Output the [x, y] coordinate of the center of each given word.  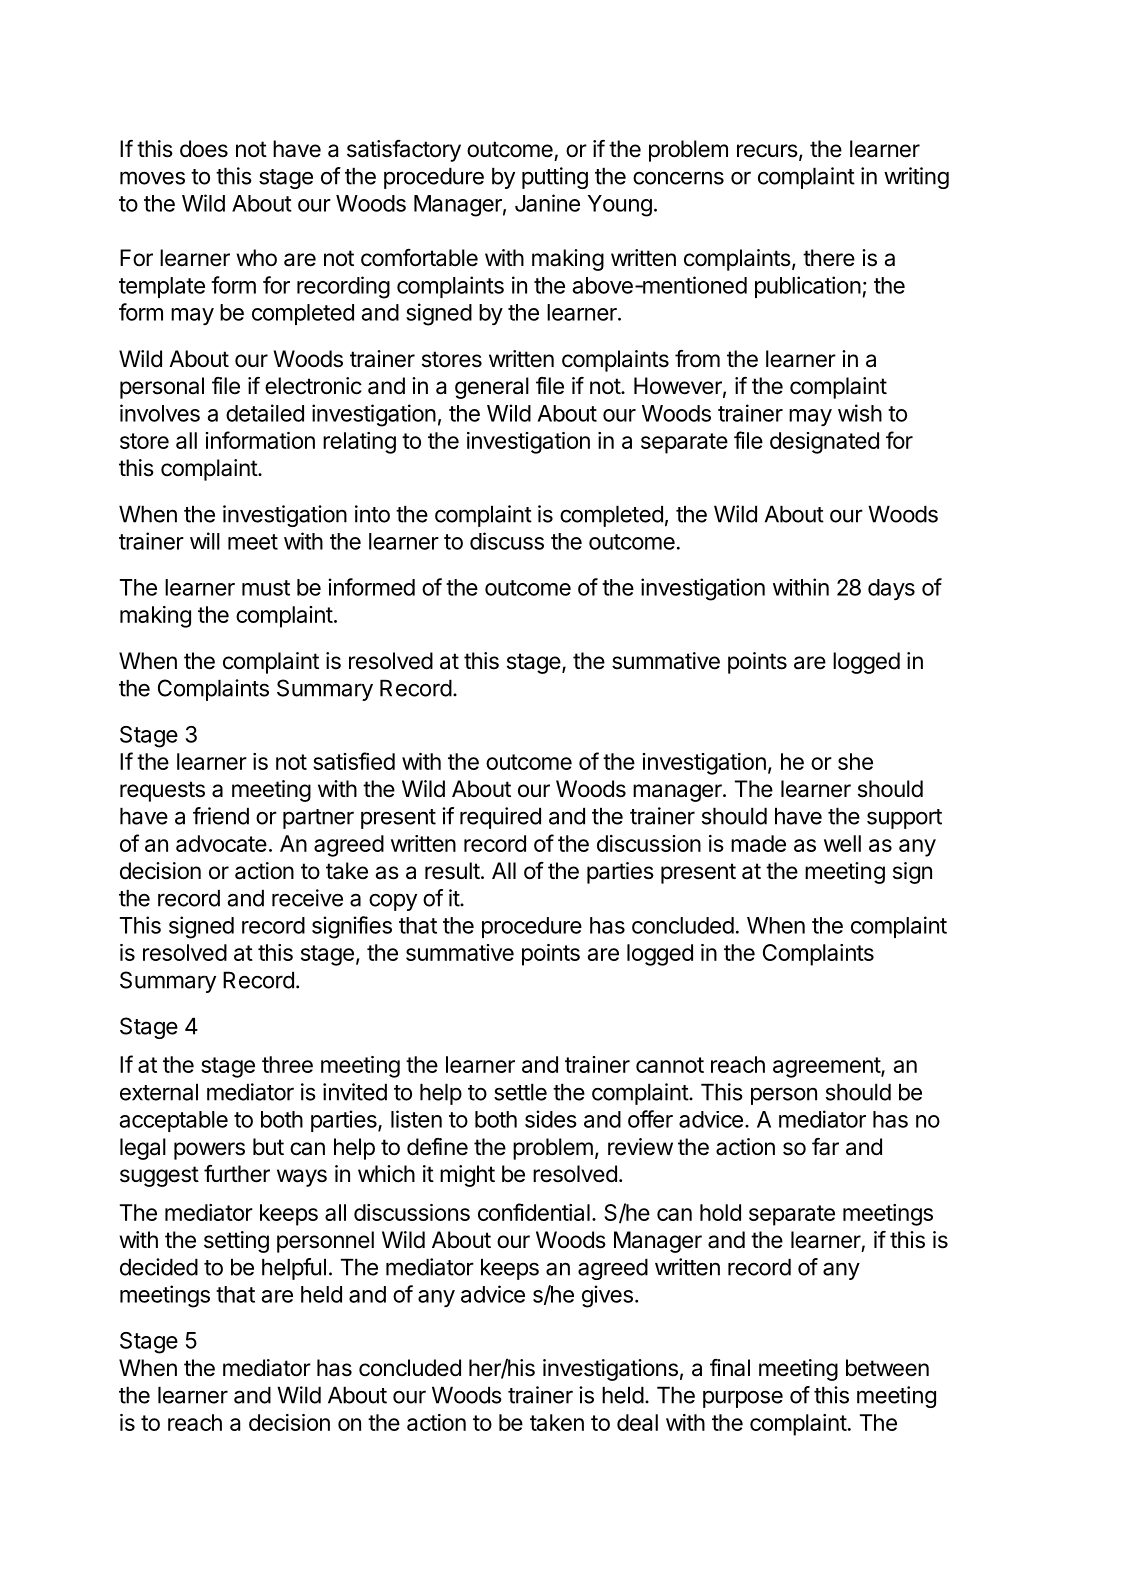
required [500, 818]
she [855, 761]
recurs [767, 151]
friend [221, 816]
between [887, 1368]
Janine [547, 203]
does [204, 149]
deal [637, 1422]
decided [159, 1267]
